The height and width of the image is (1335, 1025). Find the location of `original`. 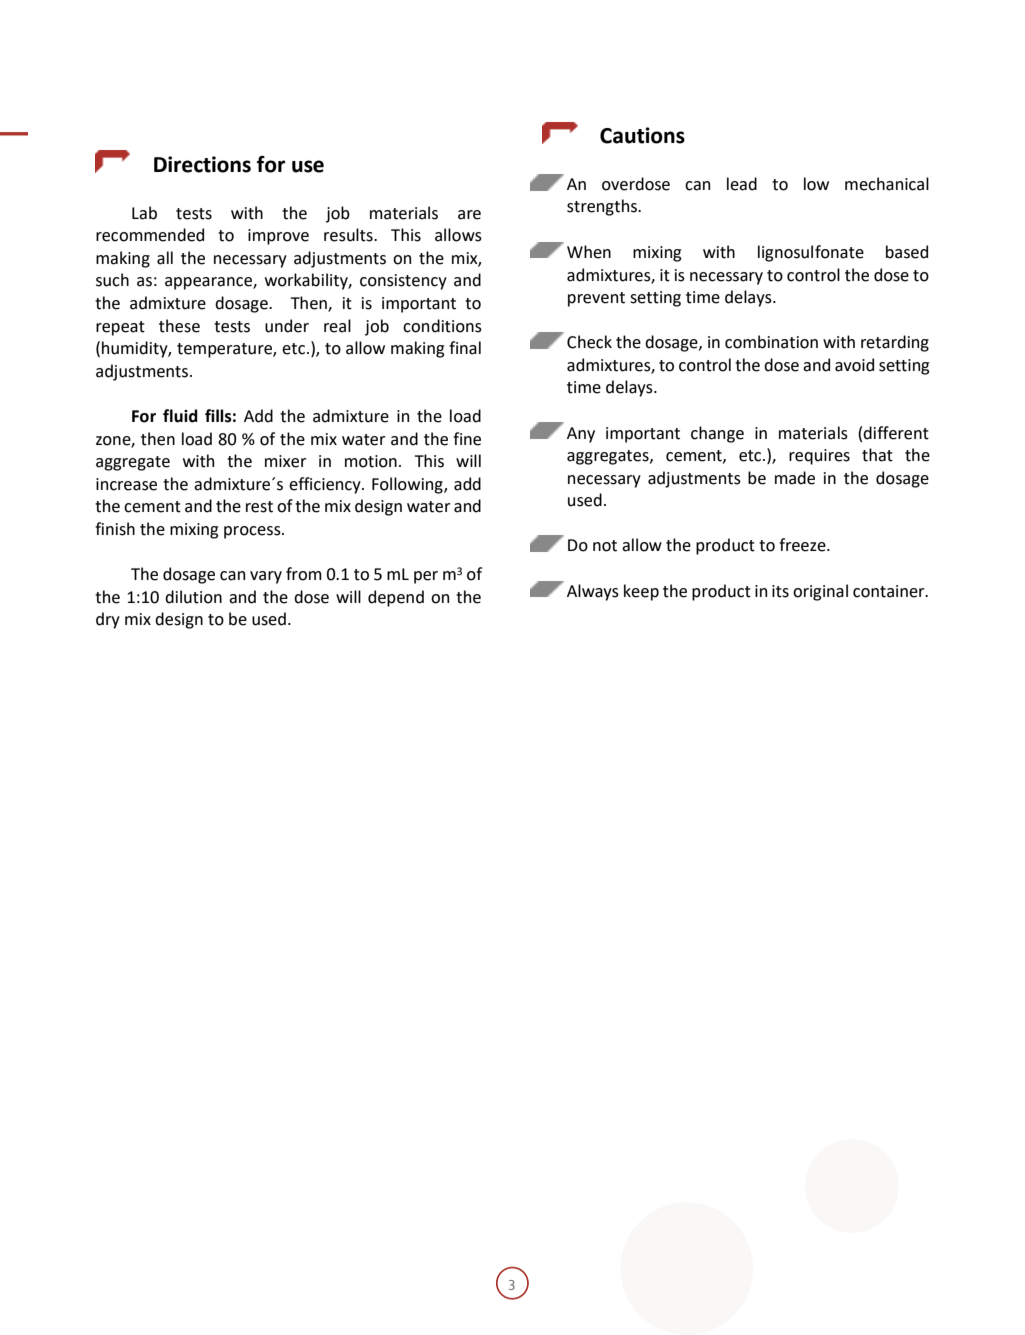

original is located at coordinates (820, 592).
